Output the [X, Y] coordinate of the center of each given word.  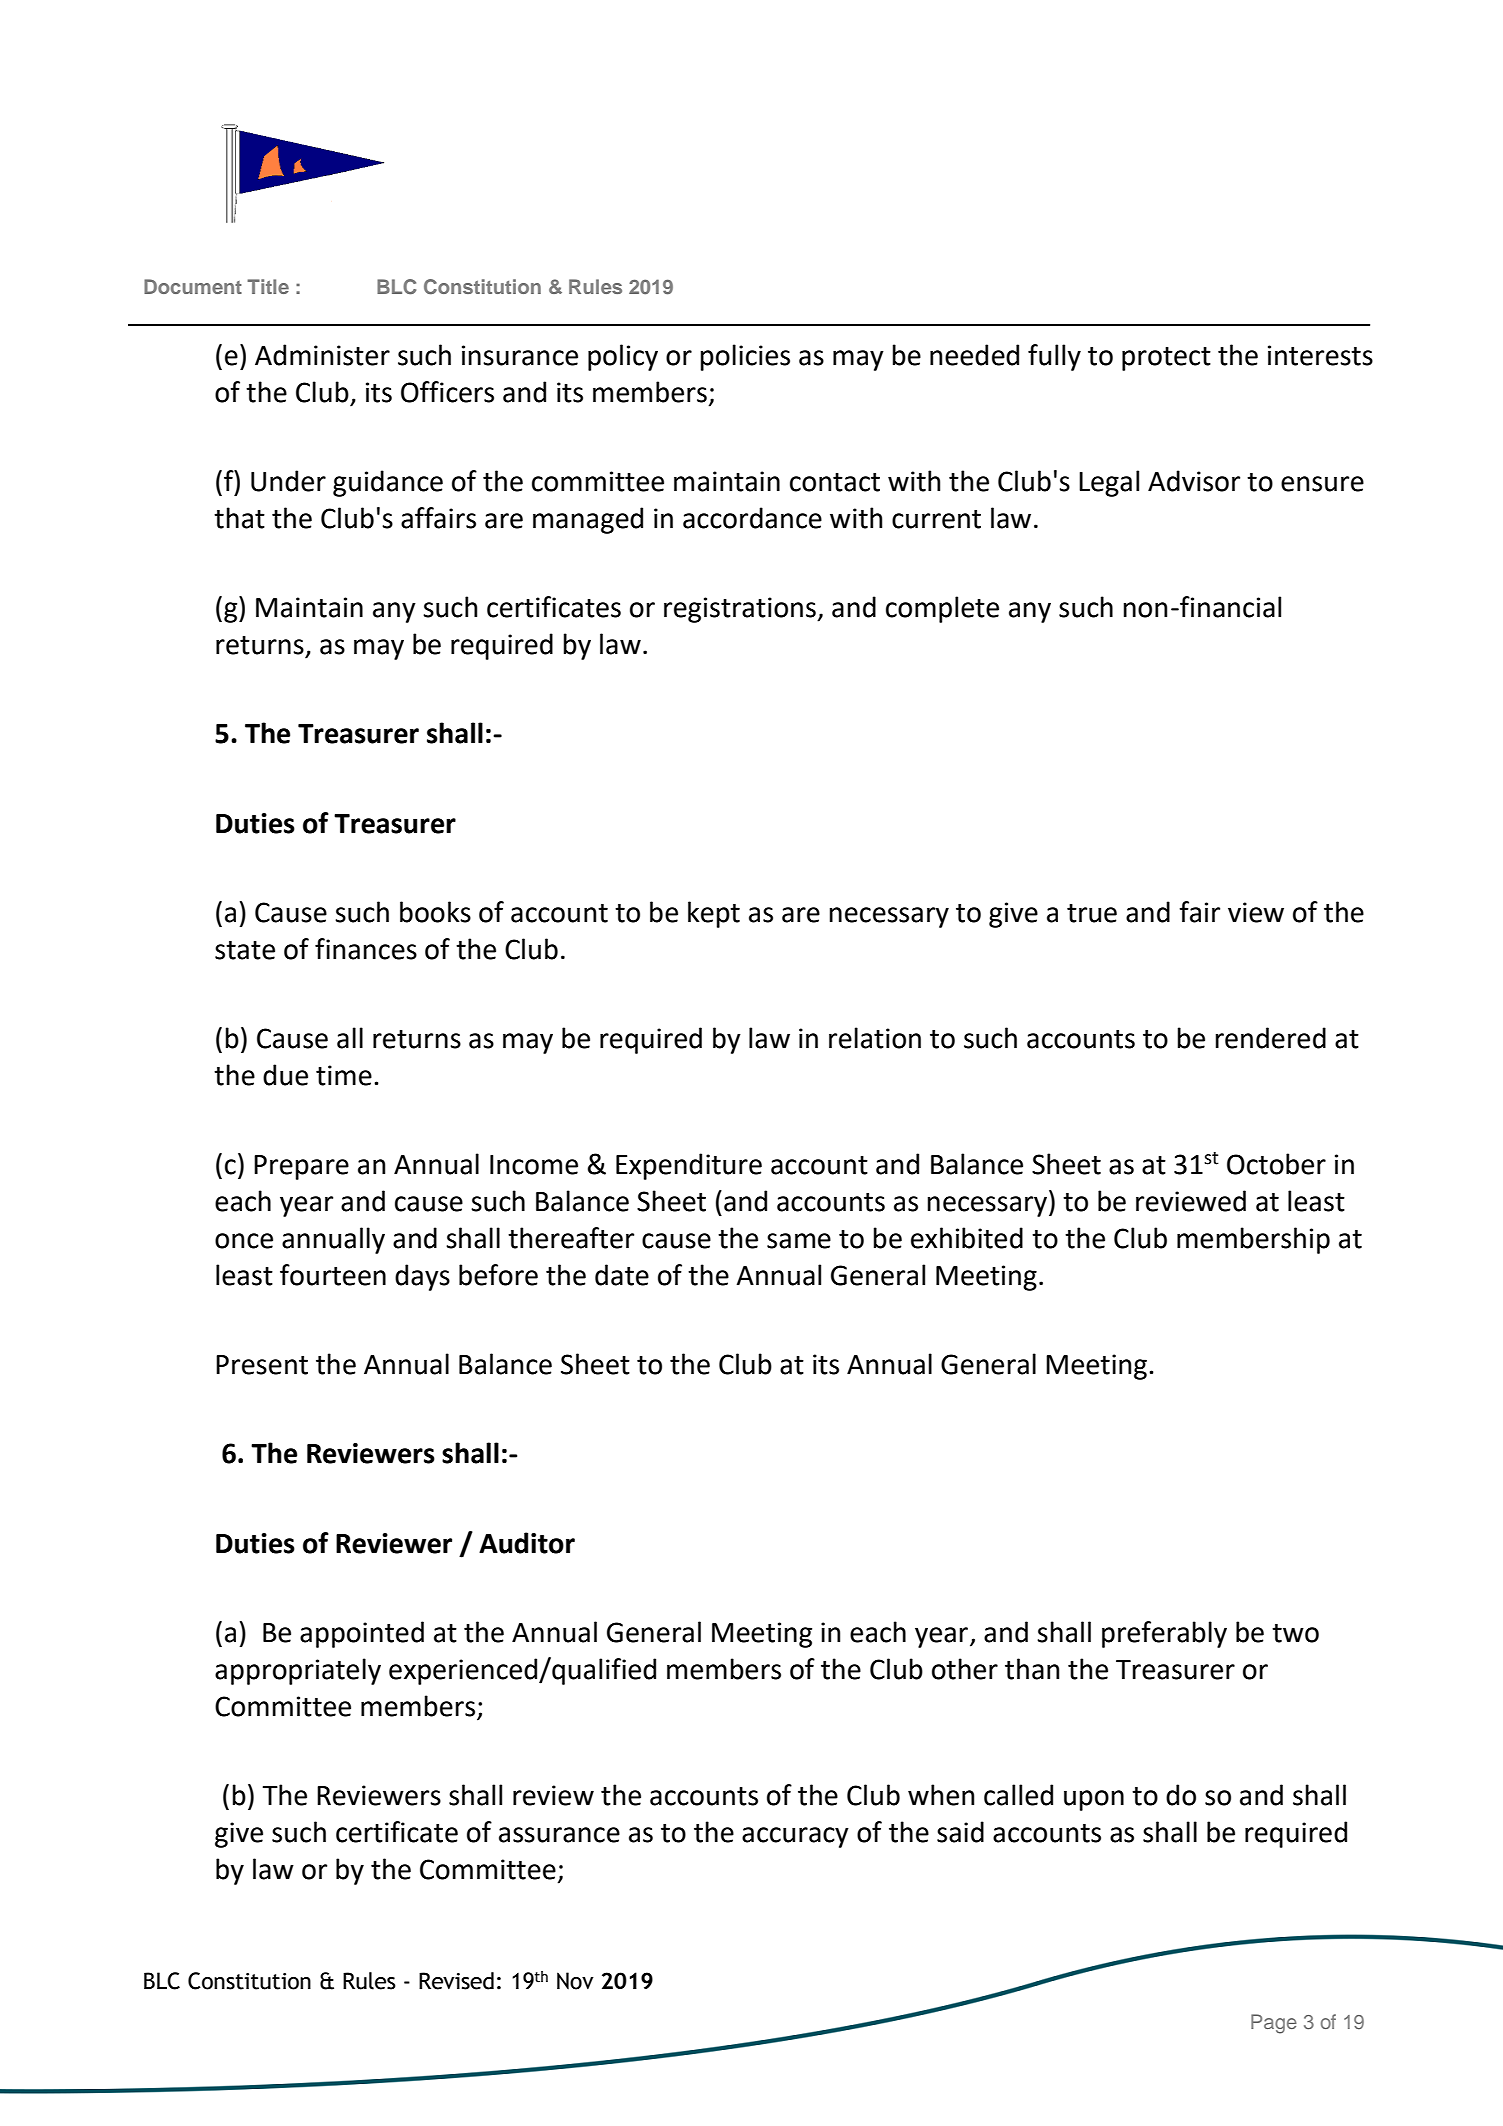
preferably [1164, 1634]
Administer [322, 355]
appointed [362, 1634]
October [1276, 1164]
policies [745, 357]
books [435, 912]
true [1092, 913]
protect [1166, 359]
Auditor [527, 1543]
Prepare [301, 1167]
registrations [741, 610]
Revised [456, 1981]
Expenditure [689, 1166]
